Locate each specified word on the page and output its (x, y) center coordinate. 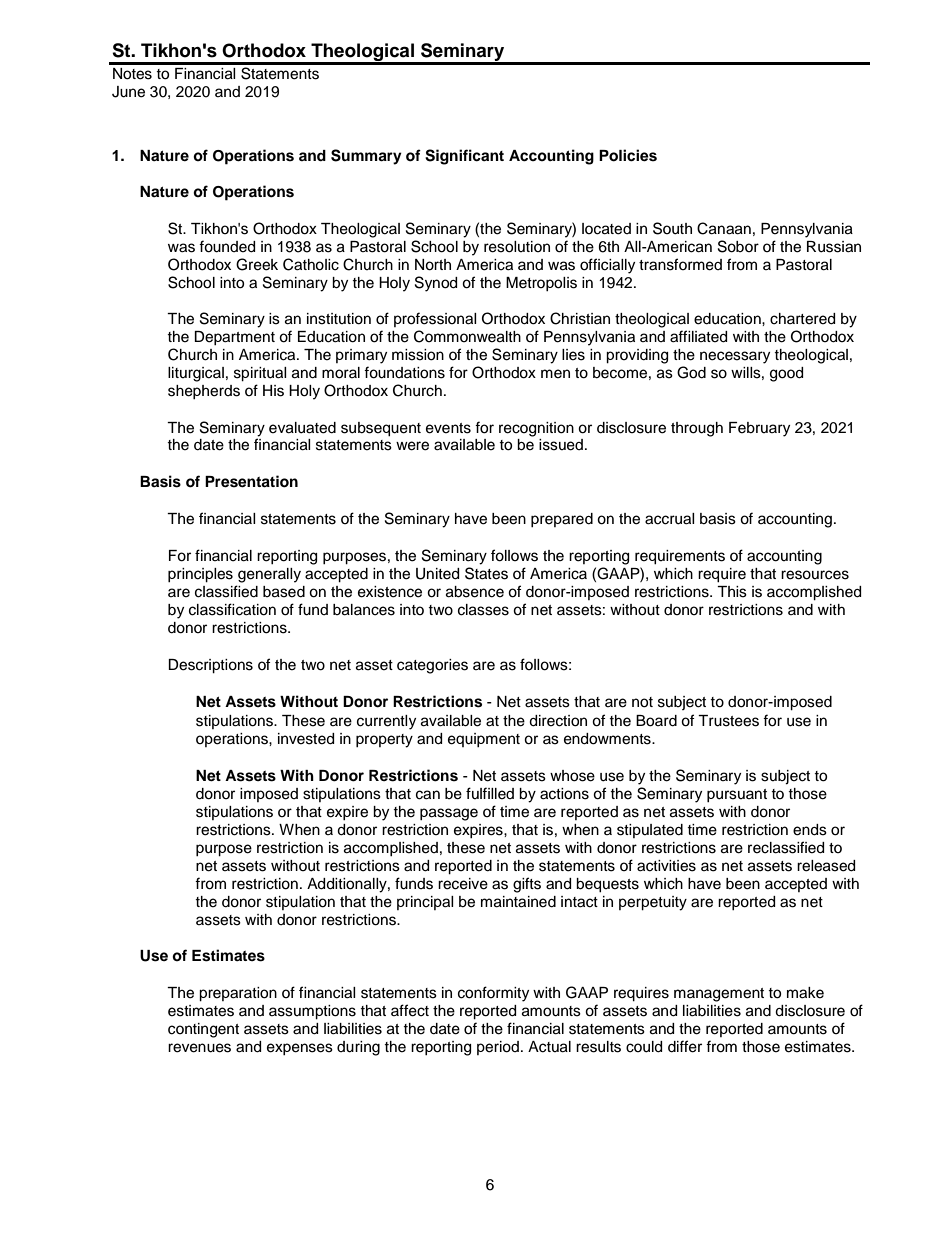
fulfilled (490, 793)
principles (200, 575)
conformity (493, 994)
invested (306, 739)
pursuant (737, 795)
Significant (464, 157)
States (486, 573)
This (732, 592)
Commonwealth (467, 336)
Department (234, 338)
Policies (628, 155)
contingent (203, 1030)
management (719, 995)
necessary (735, 357)
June (128, 92)
